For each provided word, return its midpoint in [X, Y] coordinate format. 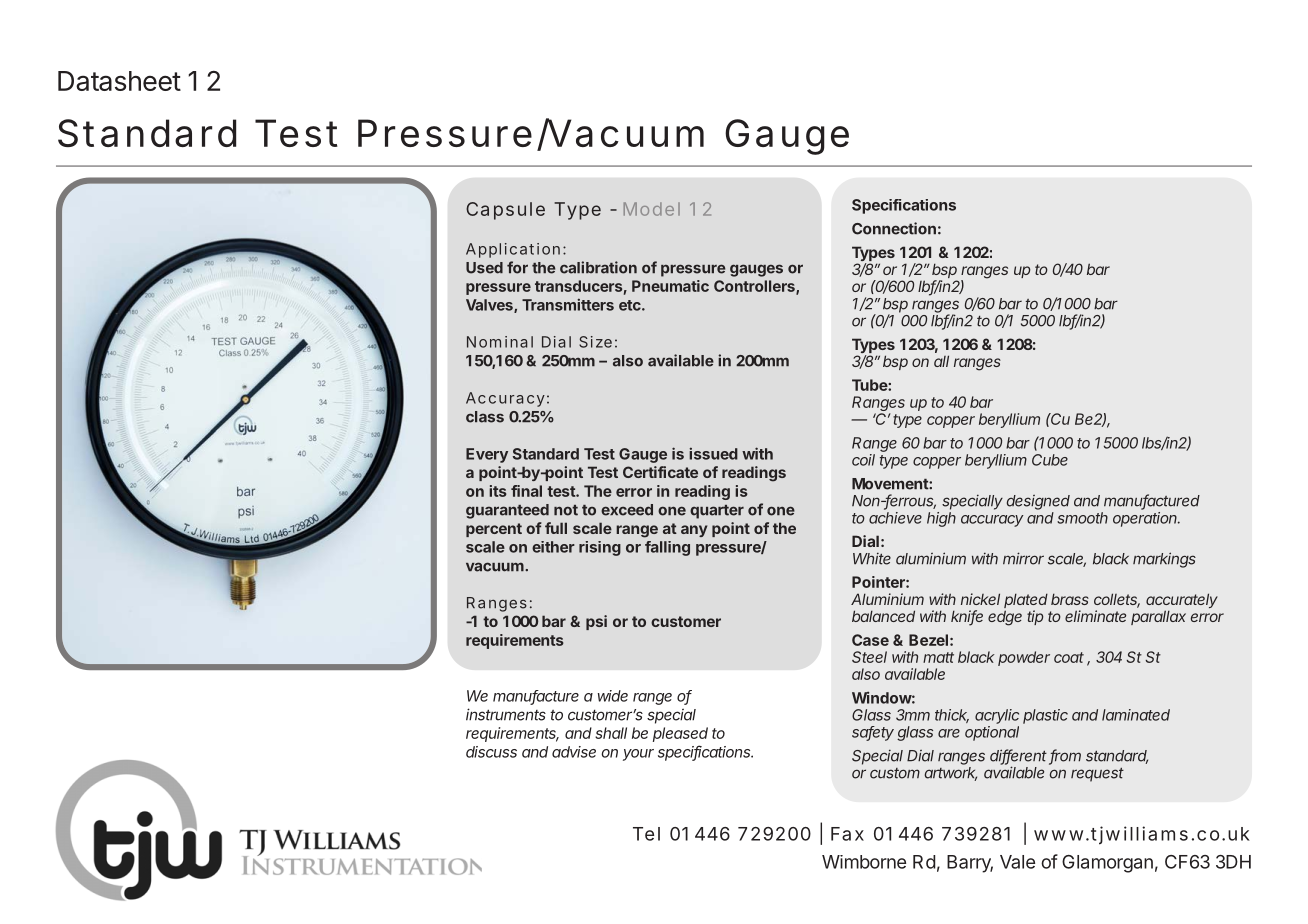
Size [595, 342]
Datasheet [119, 81]
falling [667, 548]
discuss [491, 752]
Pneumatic [670, 286]
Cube [1050, 460]
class [485, 417]
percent [494, 530]
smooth [1082, 518]
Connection [894, 228]
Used [484, 268]
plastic [1045, 716]
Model [652, 209]
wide [613, 696]
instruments [506, 714]
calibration [598, 267]
